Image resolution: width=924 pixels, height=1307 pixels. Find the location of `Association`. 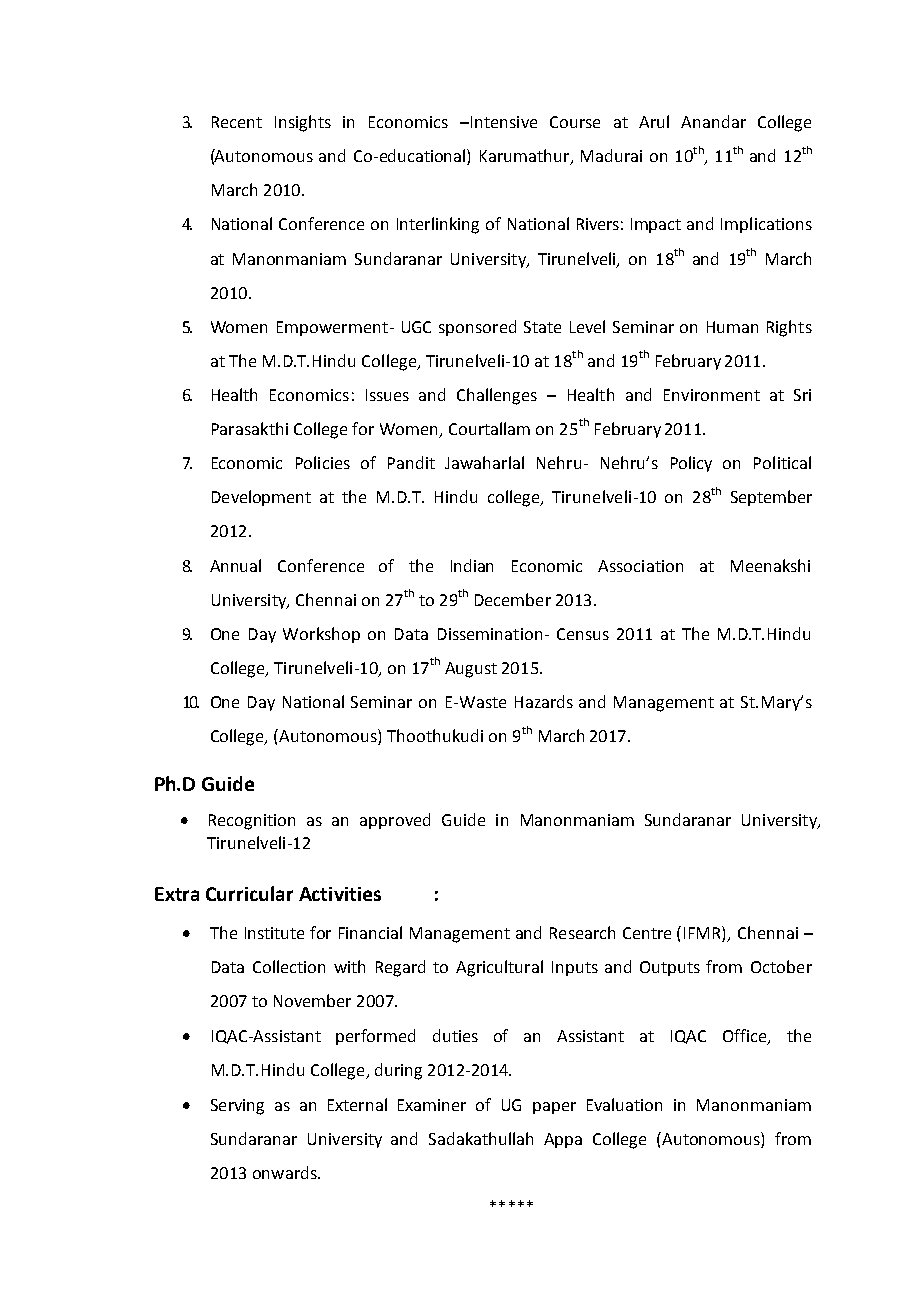

Association is located at coordinates (640, 566).
